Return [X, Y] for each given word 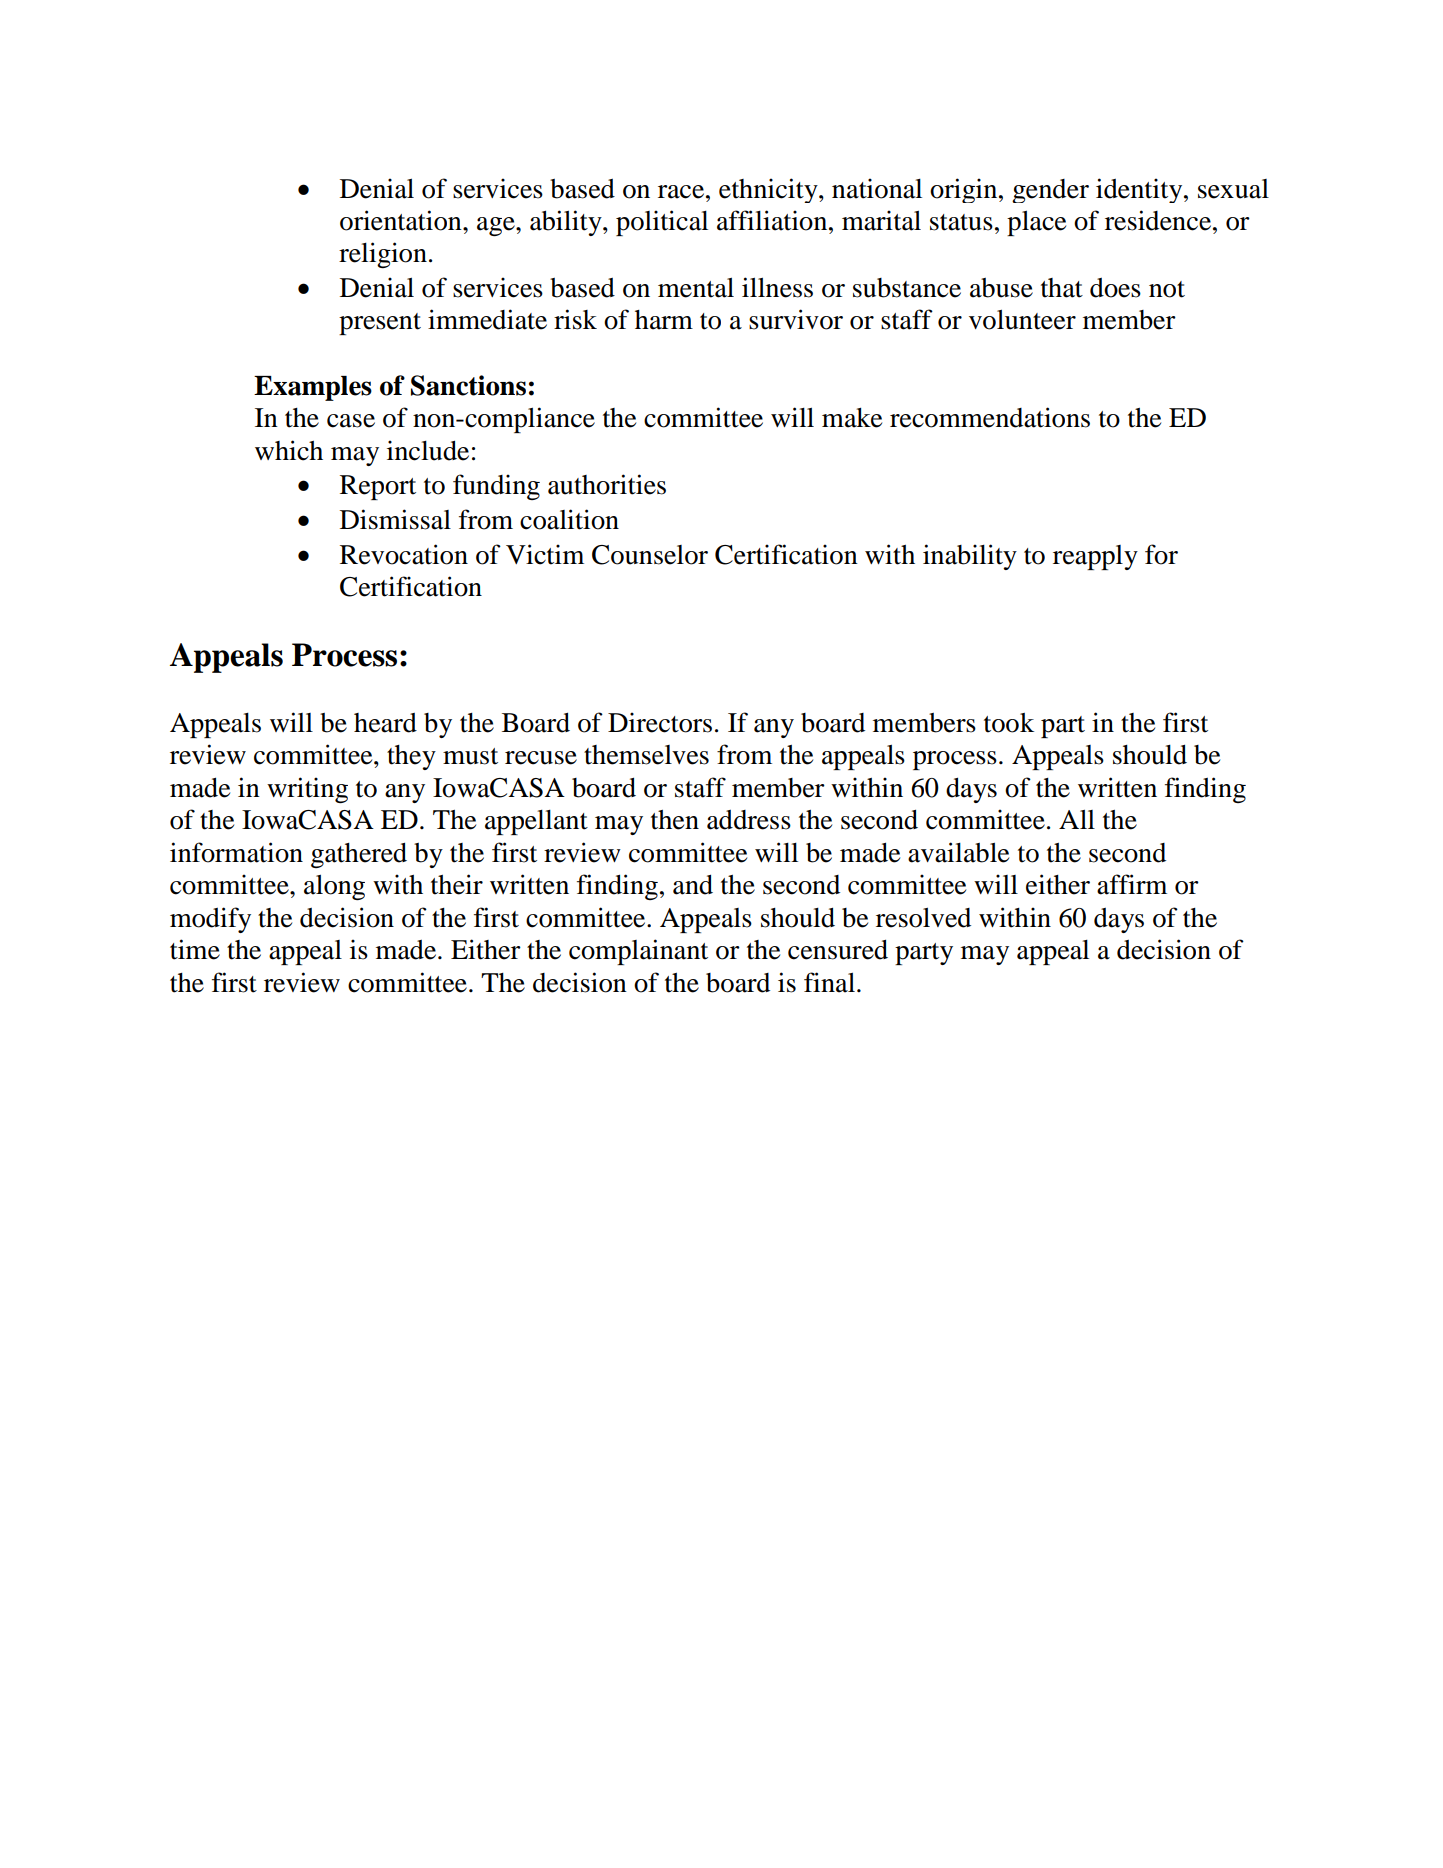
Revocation [404, 554]
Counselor [650, 555]
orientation [402, 220]
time [195, 949]
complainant [638, 952]
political [662, 223]
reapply [1095, 557]
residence [1159, 220]
